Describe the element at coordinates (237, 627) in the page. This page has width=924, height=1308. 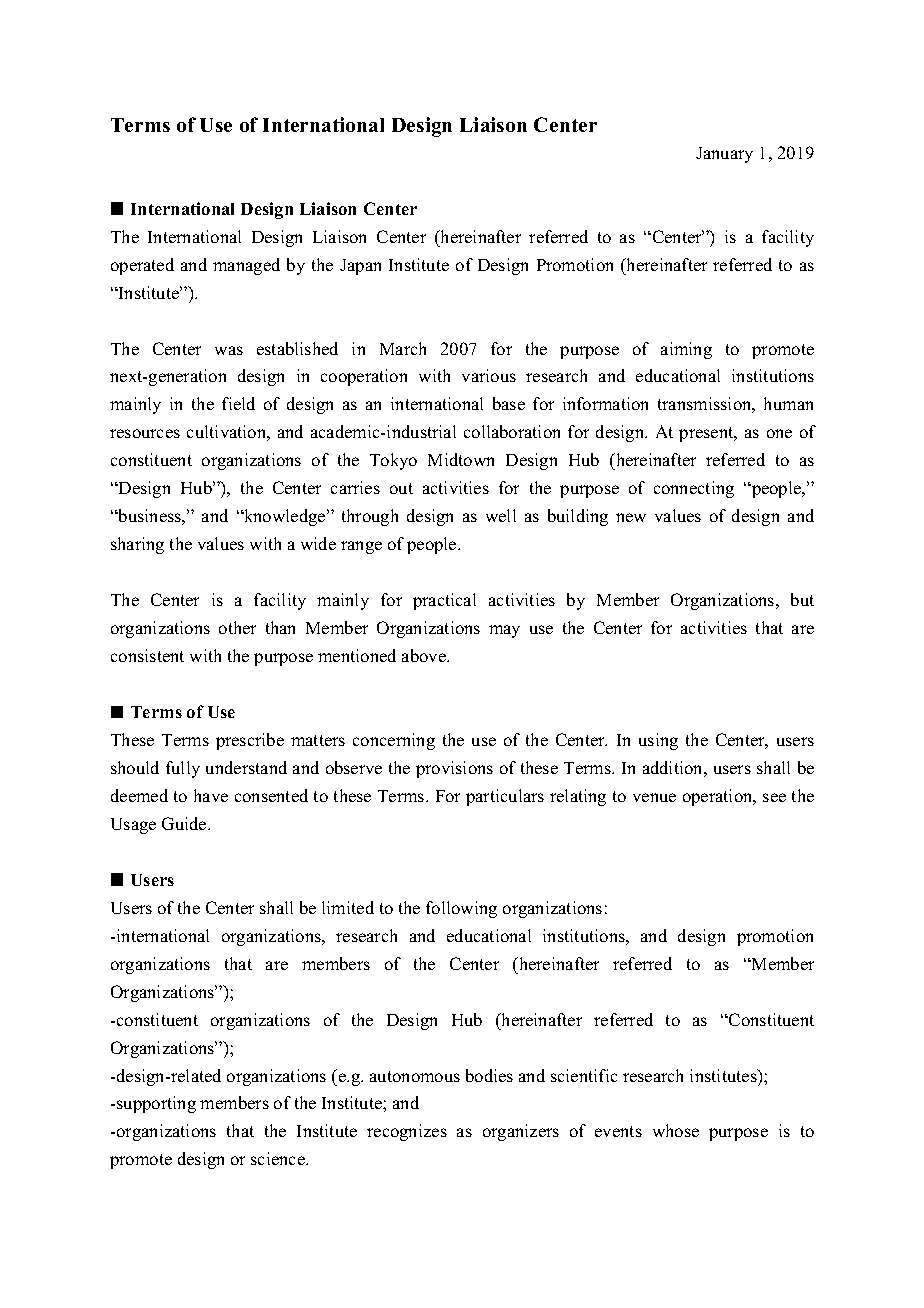
I see `other` at that location.
